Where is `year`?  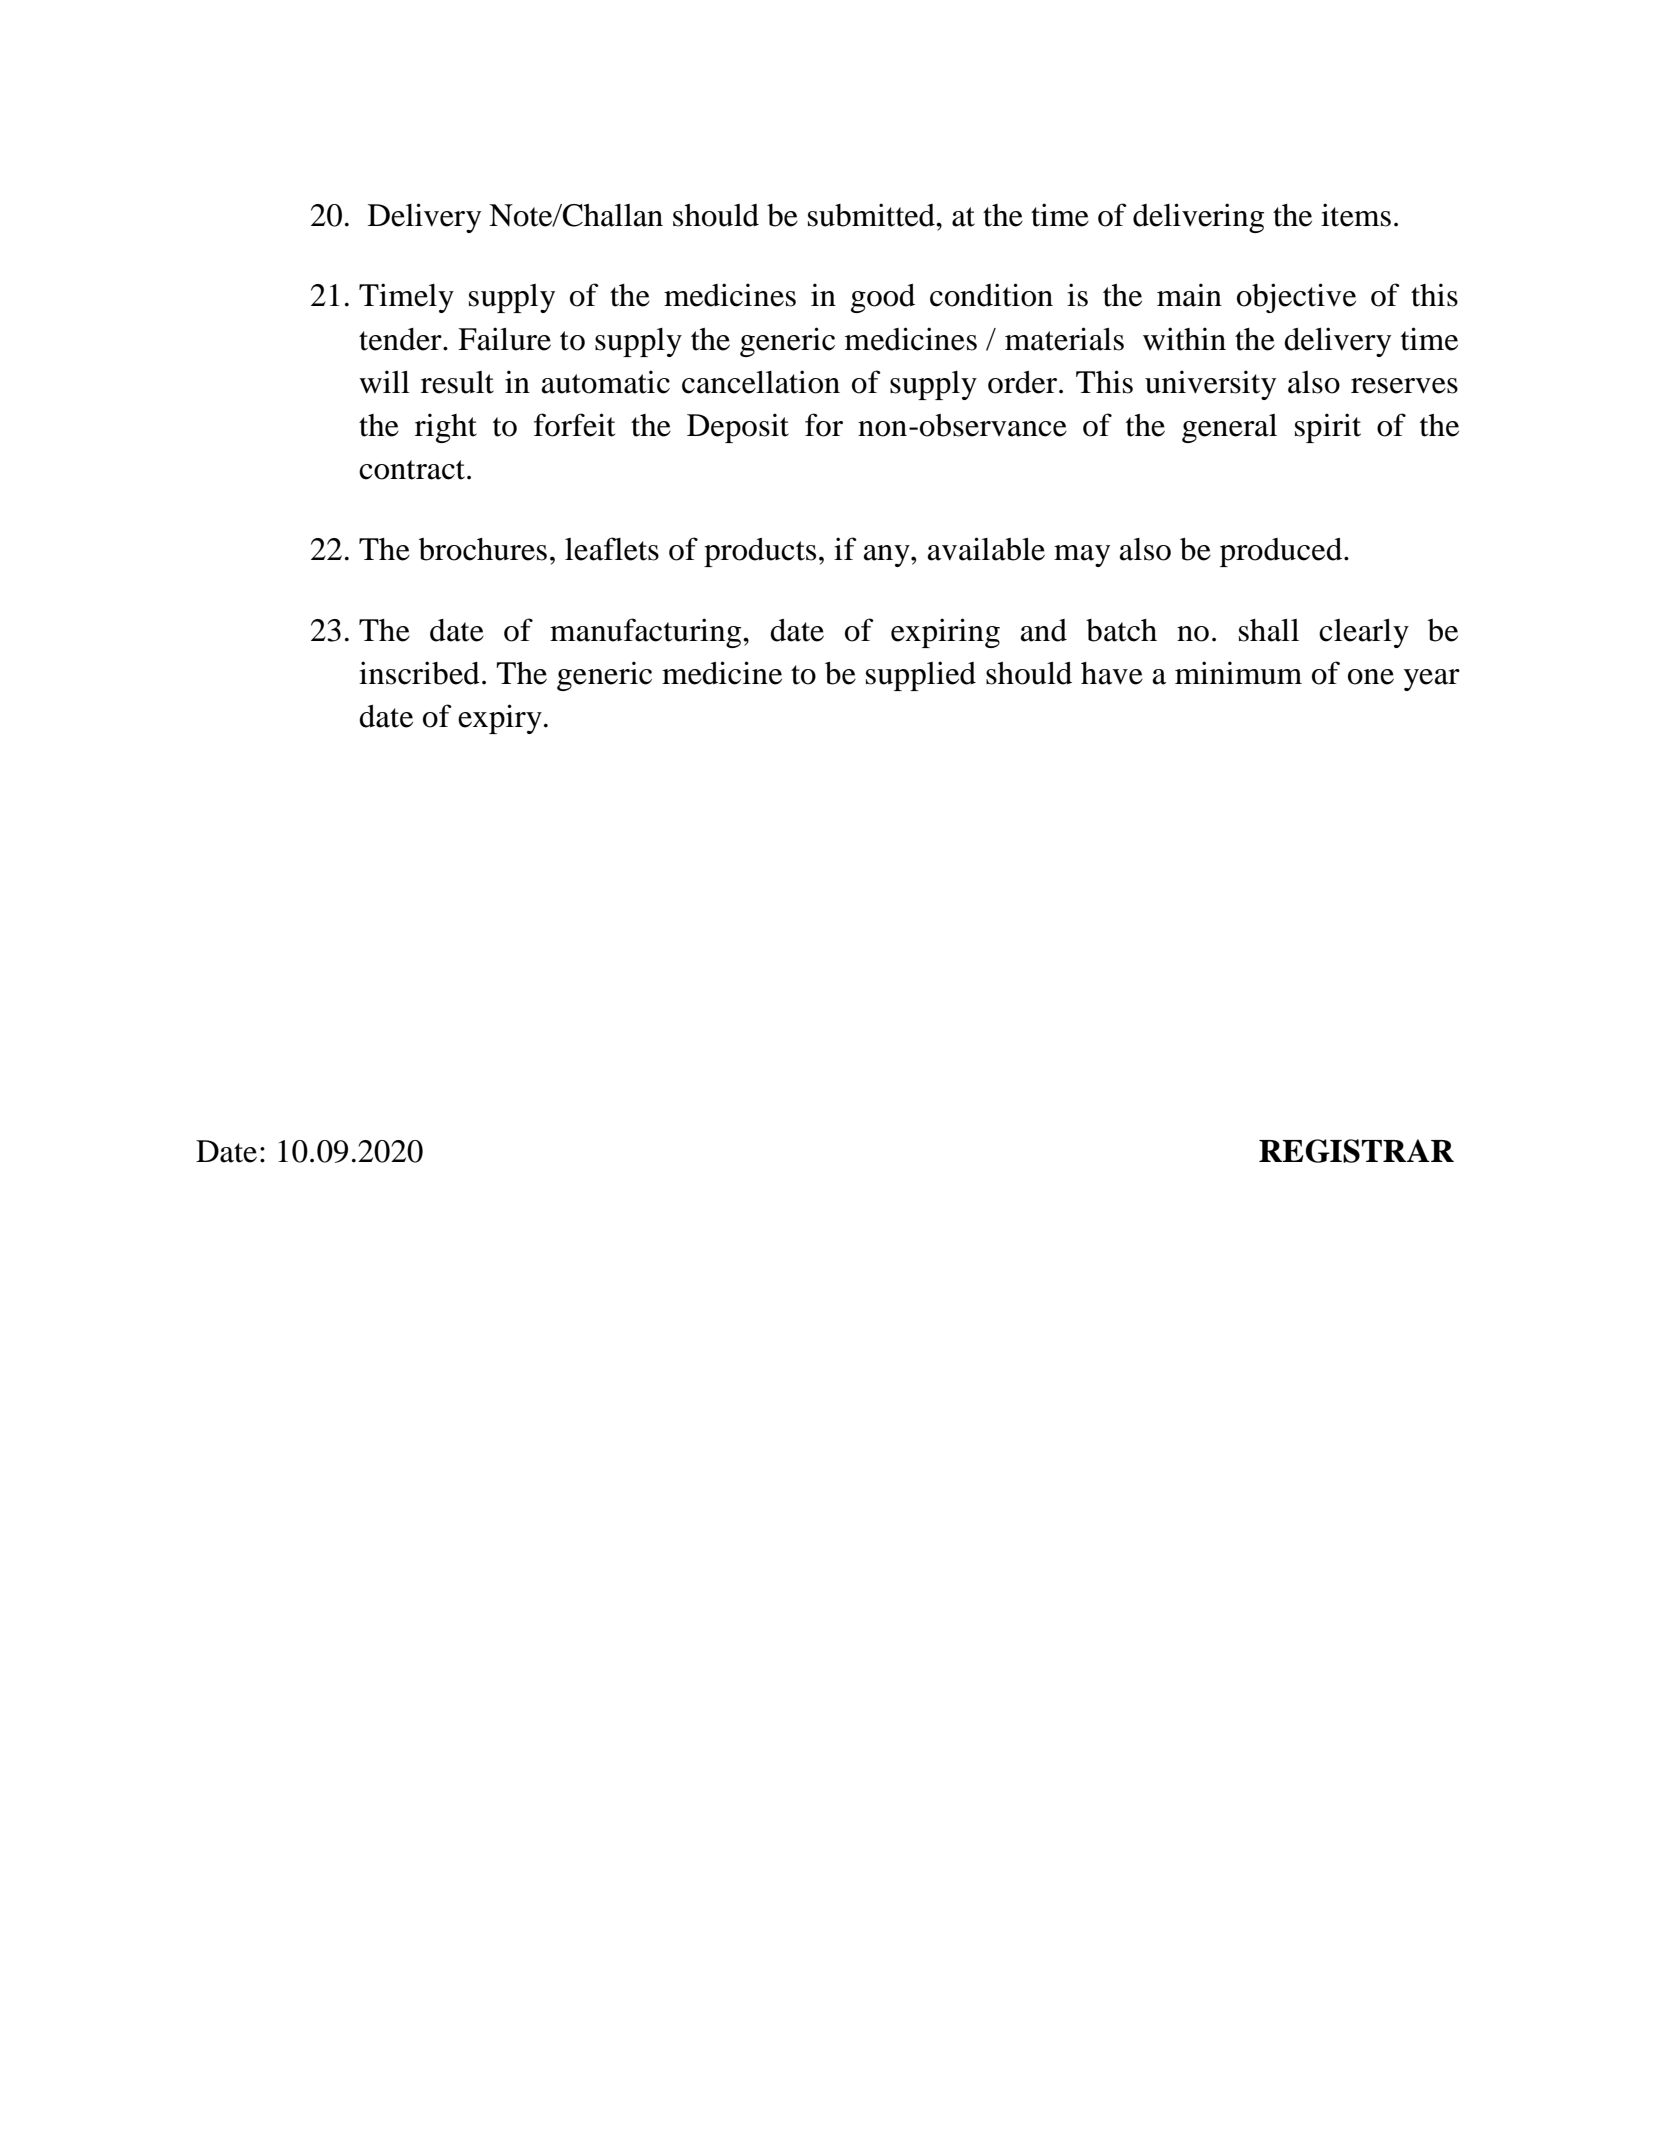 year is located at coordinates (1432, 680).
